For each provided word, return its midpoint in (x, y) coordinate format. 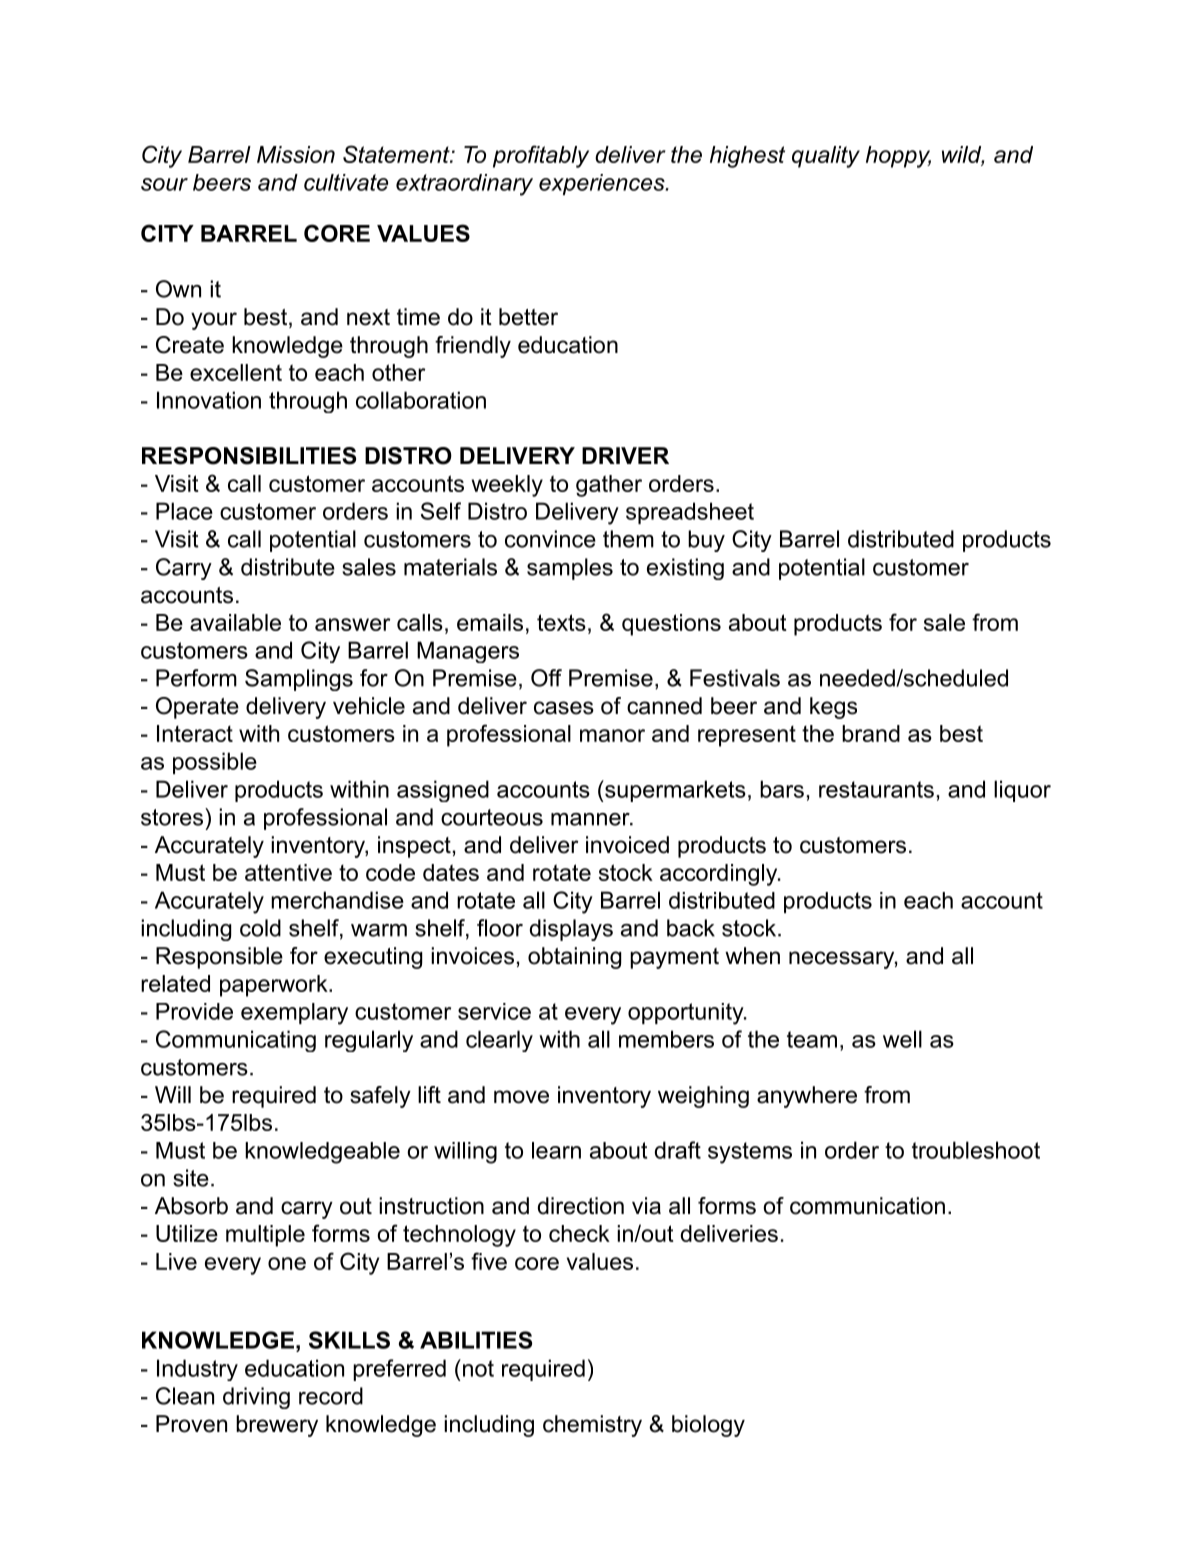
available (235, 622)
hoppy (898, 157)
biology (708, 1426)
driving (256, 1398)
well (902, 1039)
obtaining (574, 958)
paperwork (275, 986)
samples (570, 569)
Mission (296, 154)
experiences (603, 184)
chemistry (592, 1426)
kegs (833, 708)
